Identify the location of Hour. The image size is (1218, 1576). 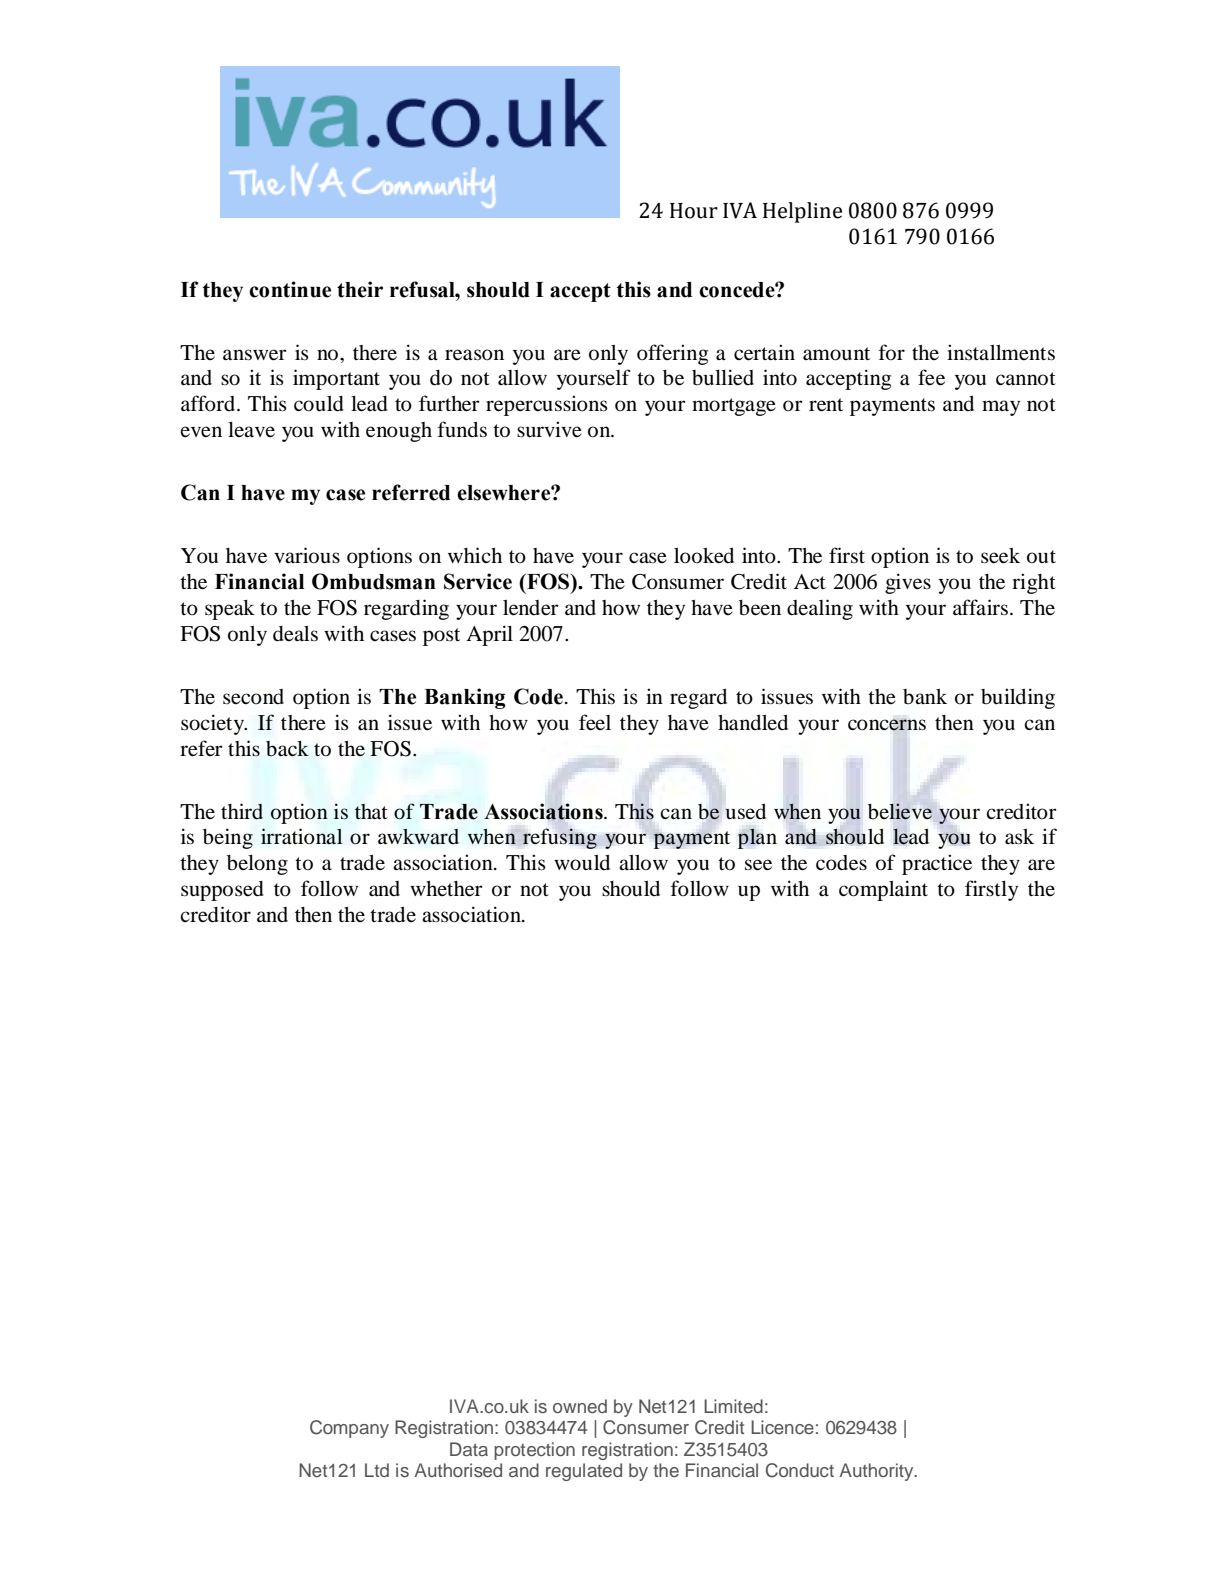
(694, 211).
